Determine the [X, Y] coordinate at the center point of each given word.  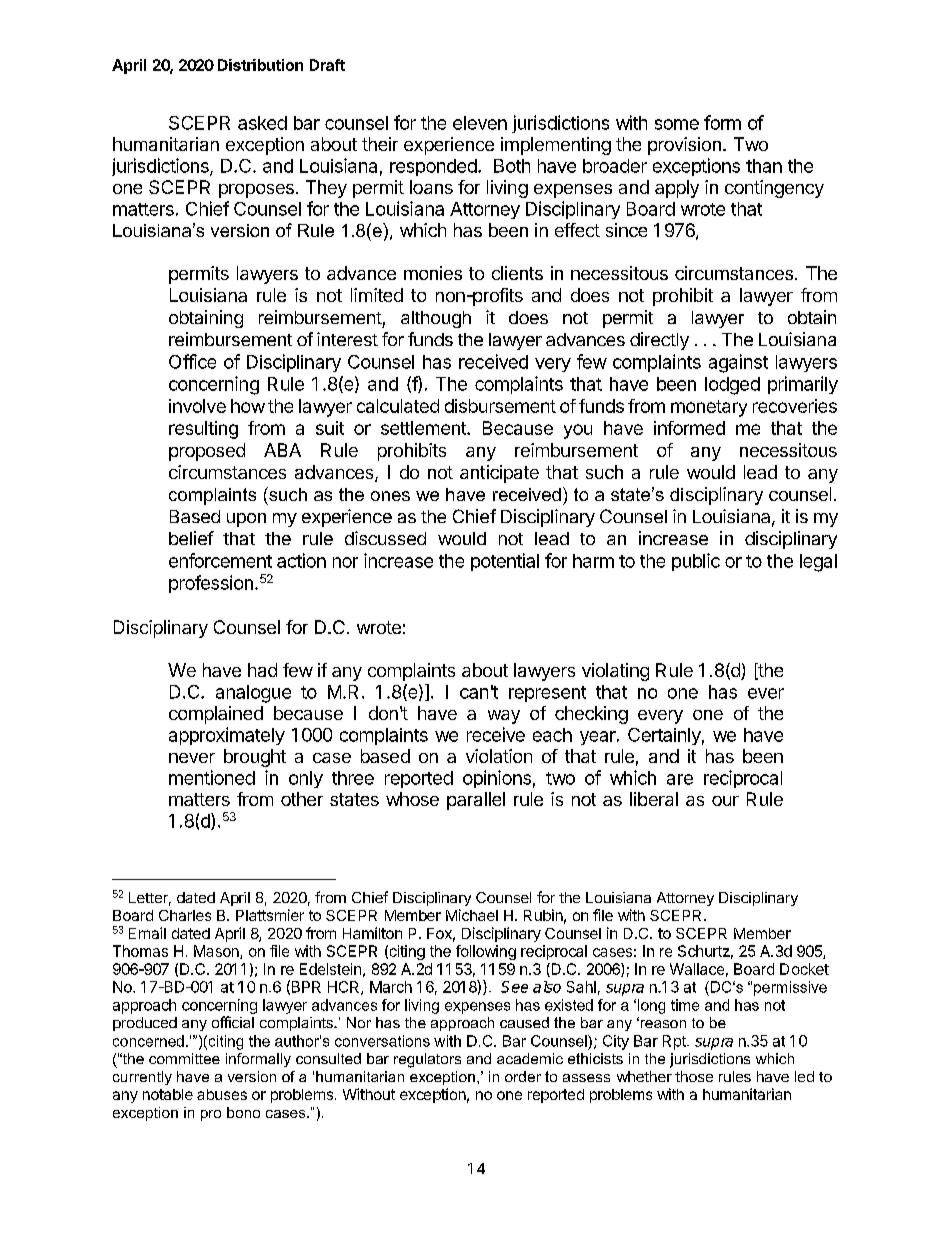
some [677, 124]
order [523, 1076]
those [694, 1076]
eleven [480, 123]
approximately [227, 736]
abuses [222, 1094]
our [725, 801]
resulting [203, 430]
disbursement [500, 406]
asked [262, 123]
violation [499, 756]
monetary [709, 408]
